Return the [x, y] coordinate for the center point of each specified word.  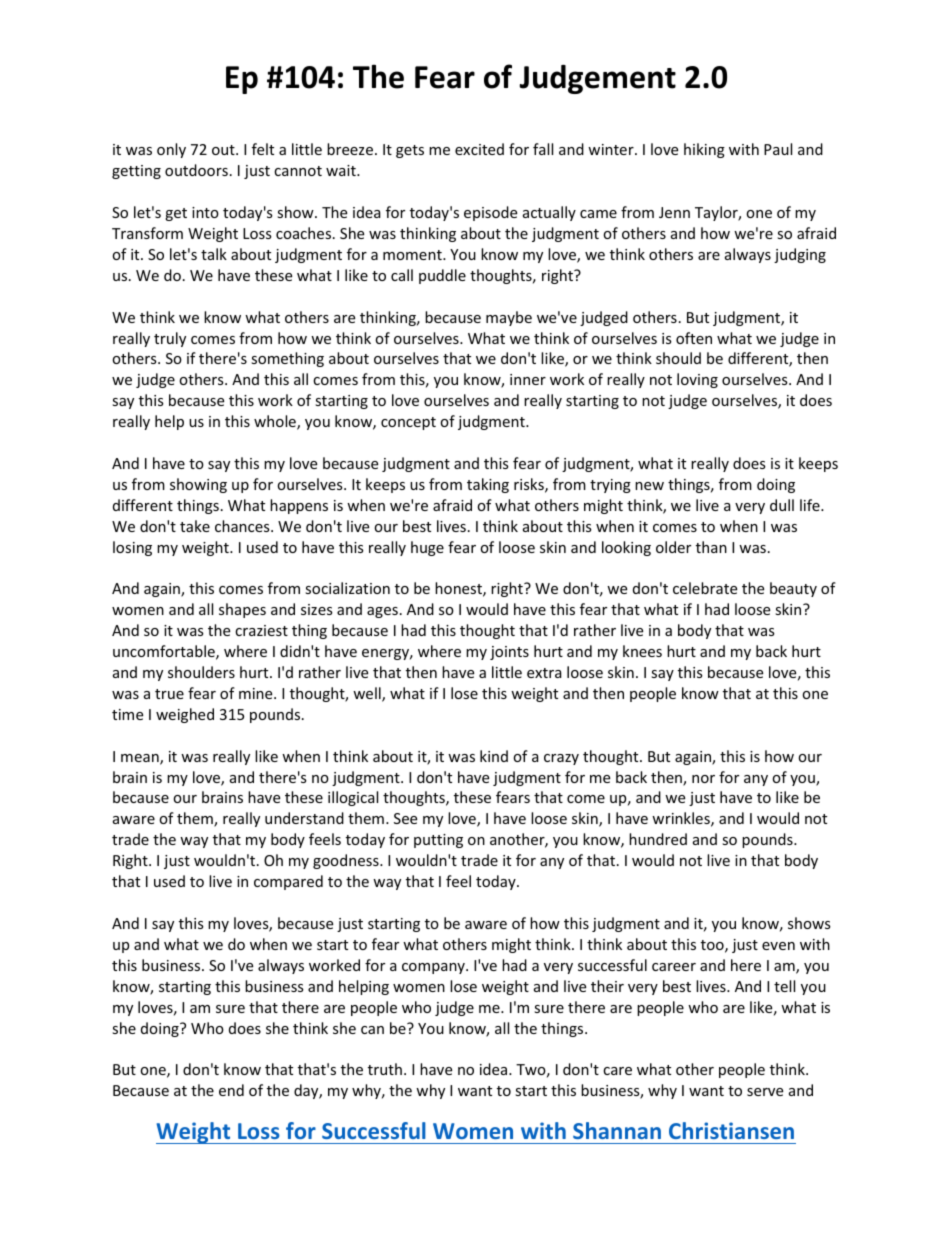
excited [479, 149]
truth [385, 1069]
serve [765, 1092]
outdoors [196, 170]
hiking [704, 150]
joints [509, 653]
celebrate [705, 588]
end [231, 1090]
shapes [242, 610]
